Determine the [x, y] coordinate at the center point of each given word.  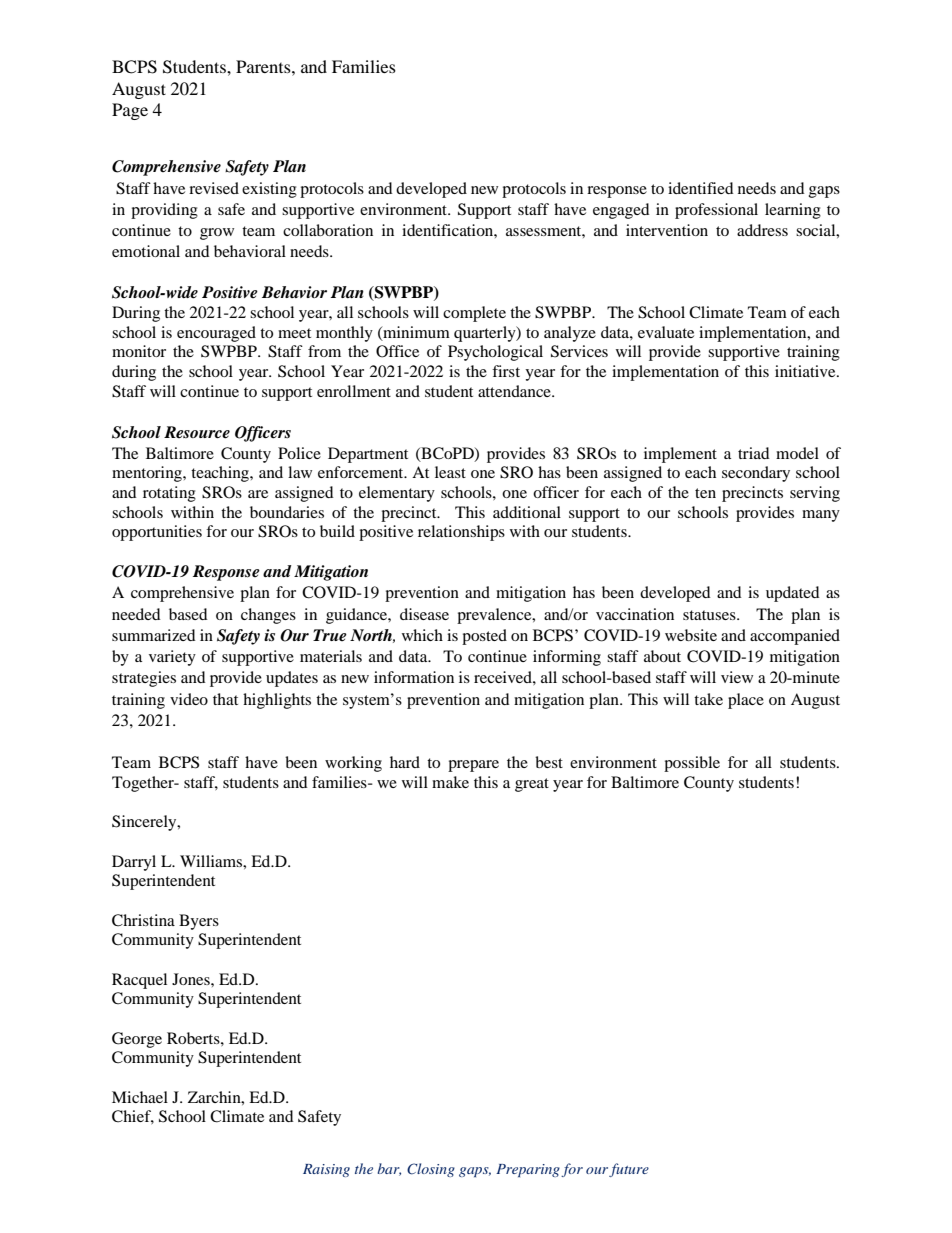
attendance [515, 391]
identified [701, 188]
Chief [133, 1117]
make [450, 782]
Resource [197, 432]
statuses [710, 615]
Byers [199, 922]
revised [214, 188]
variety [172, 658]
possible [692, 764]
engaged [621, 211]
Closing [431, 1170]
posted [484, 637]
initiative [806, 371]
